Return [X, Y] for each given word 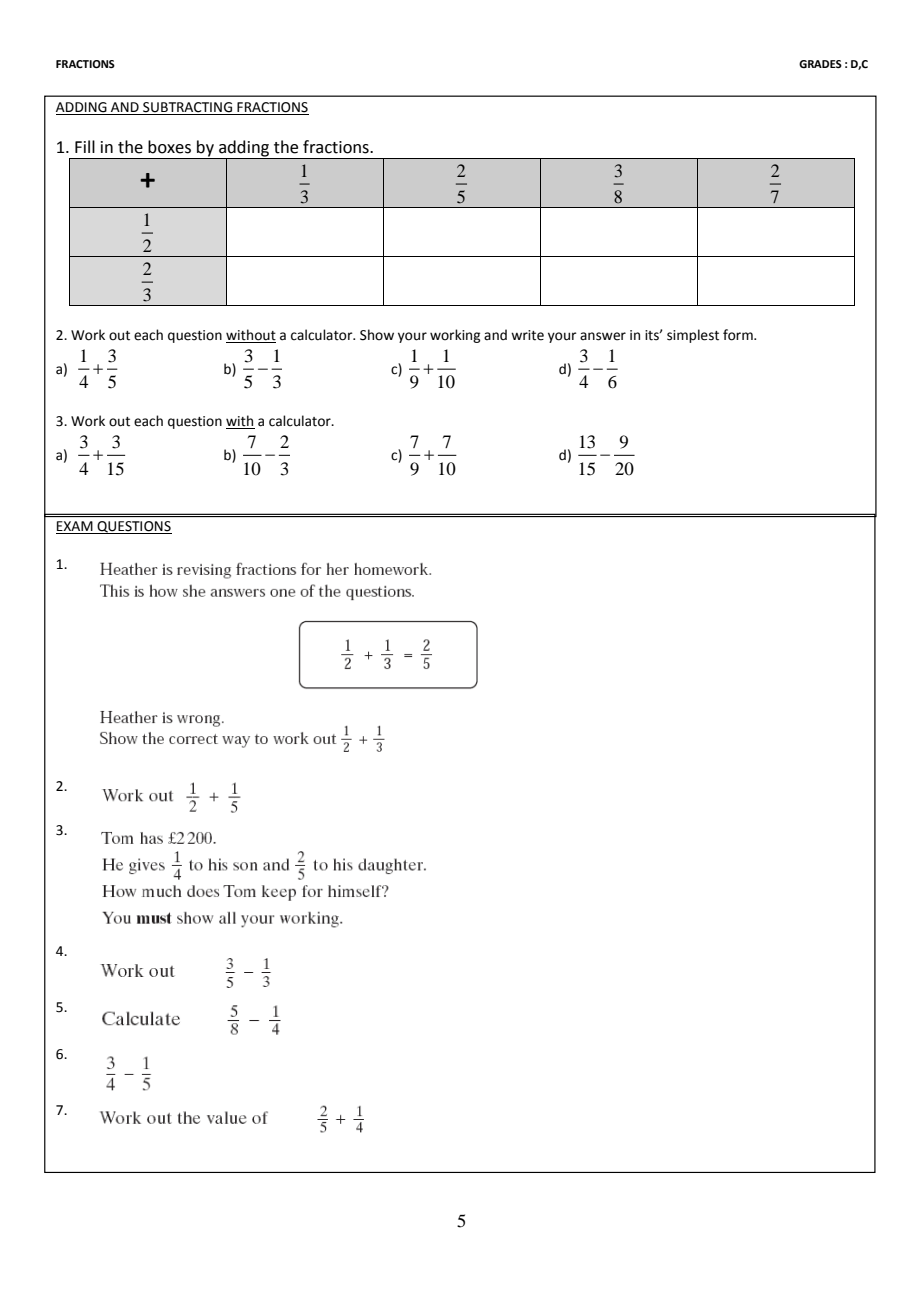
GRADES [820, 64]
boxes [169, 147]
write [527, 335]
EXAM [75, 527]
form [739, 335]
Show [377, 335]
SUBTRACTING [188, 108]
